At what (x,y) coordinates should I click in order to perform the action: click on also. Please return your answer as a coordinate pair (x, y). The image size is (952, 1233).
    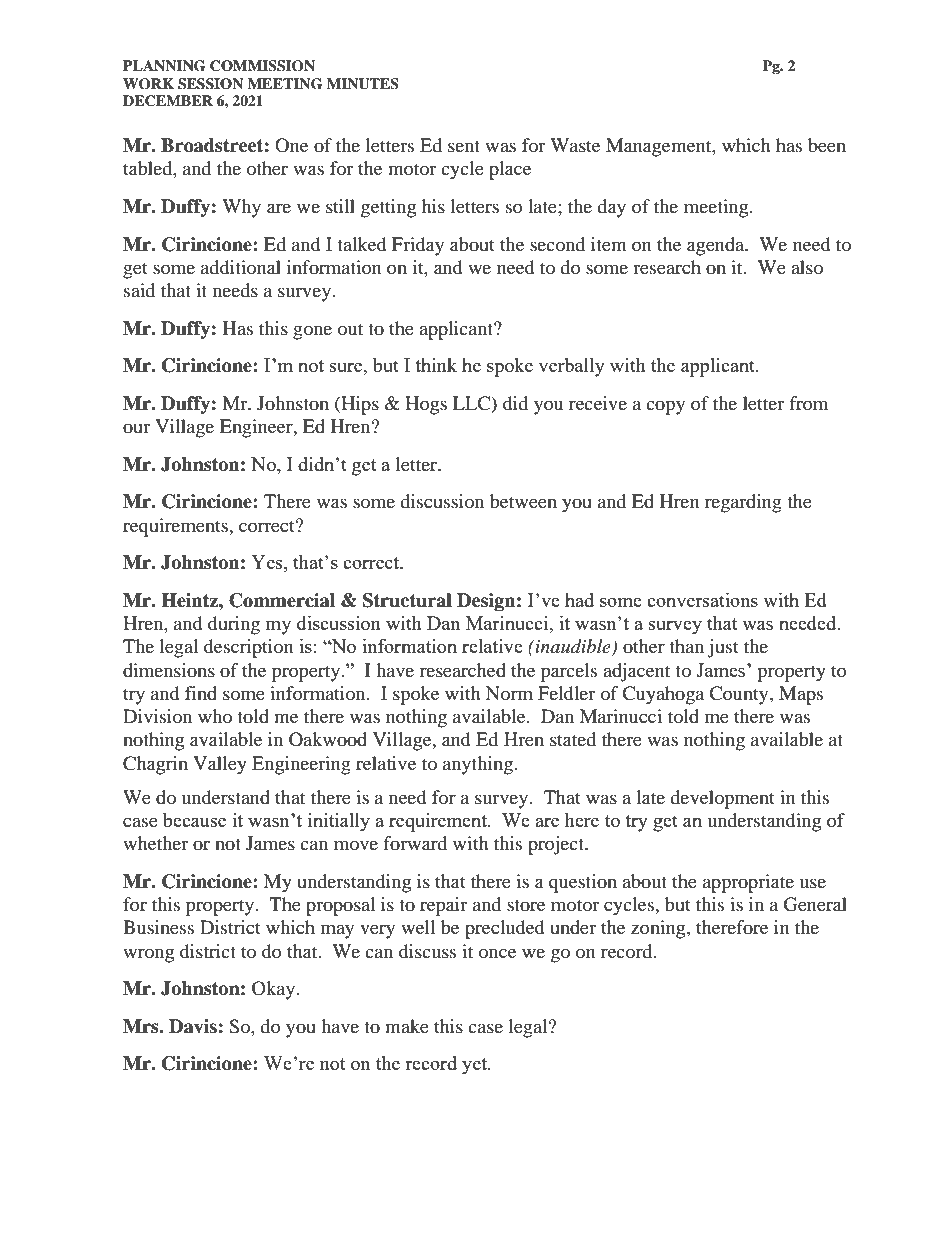
    Looking at the image, I should click on (807, 267).
